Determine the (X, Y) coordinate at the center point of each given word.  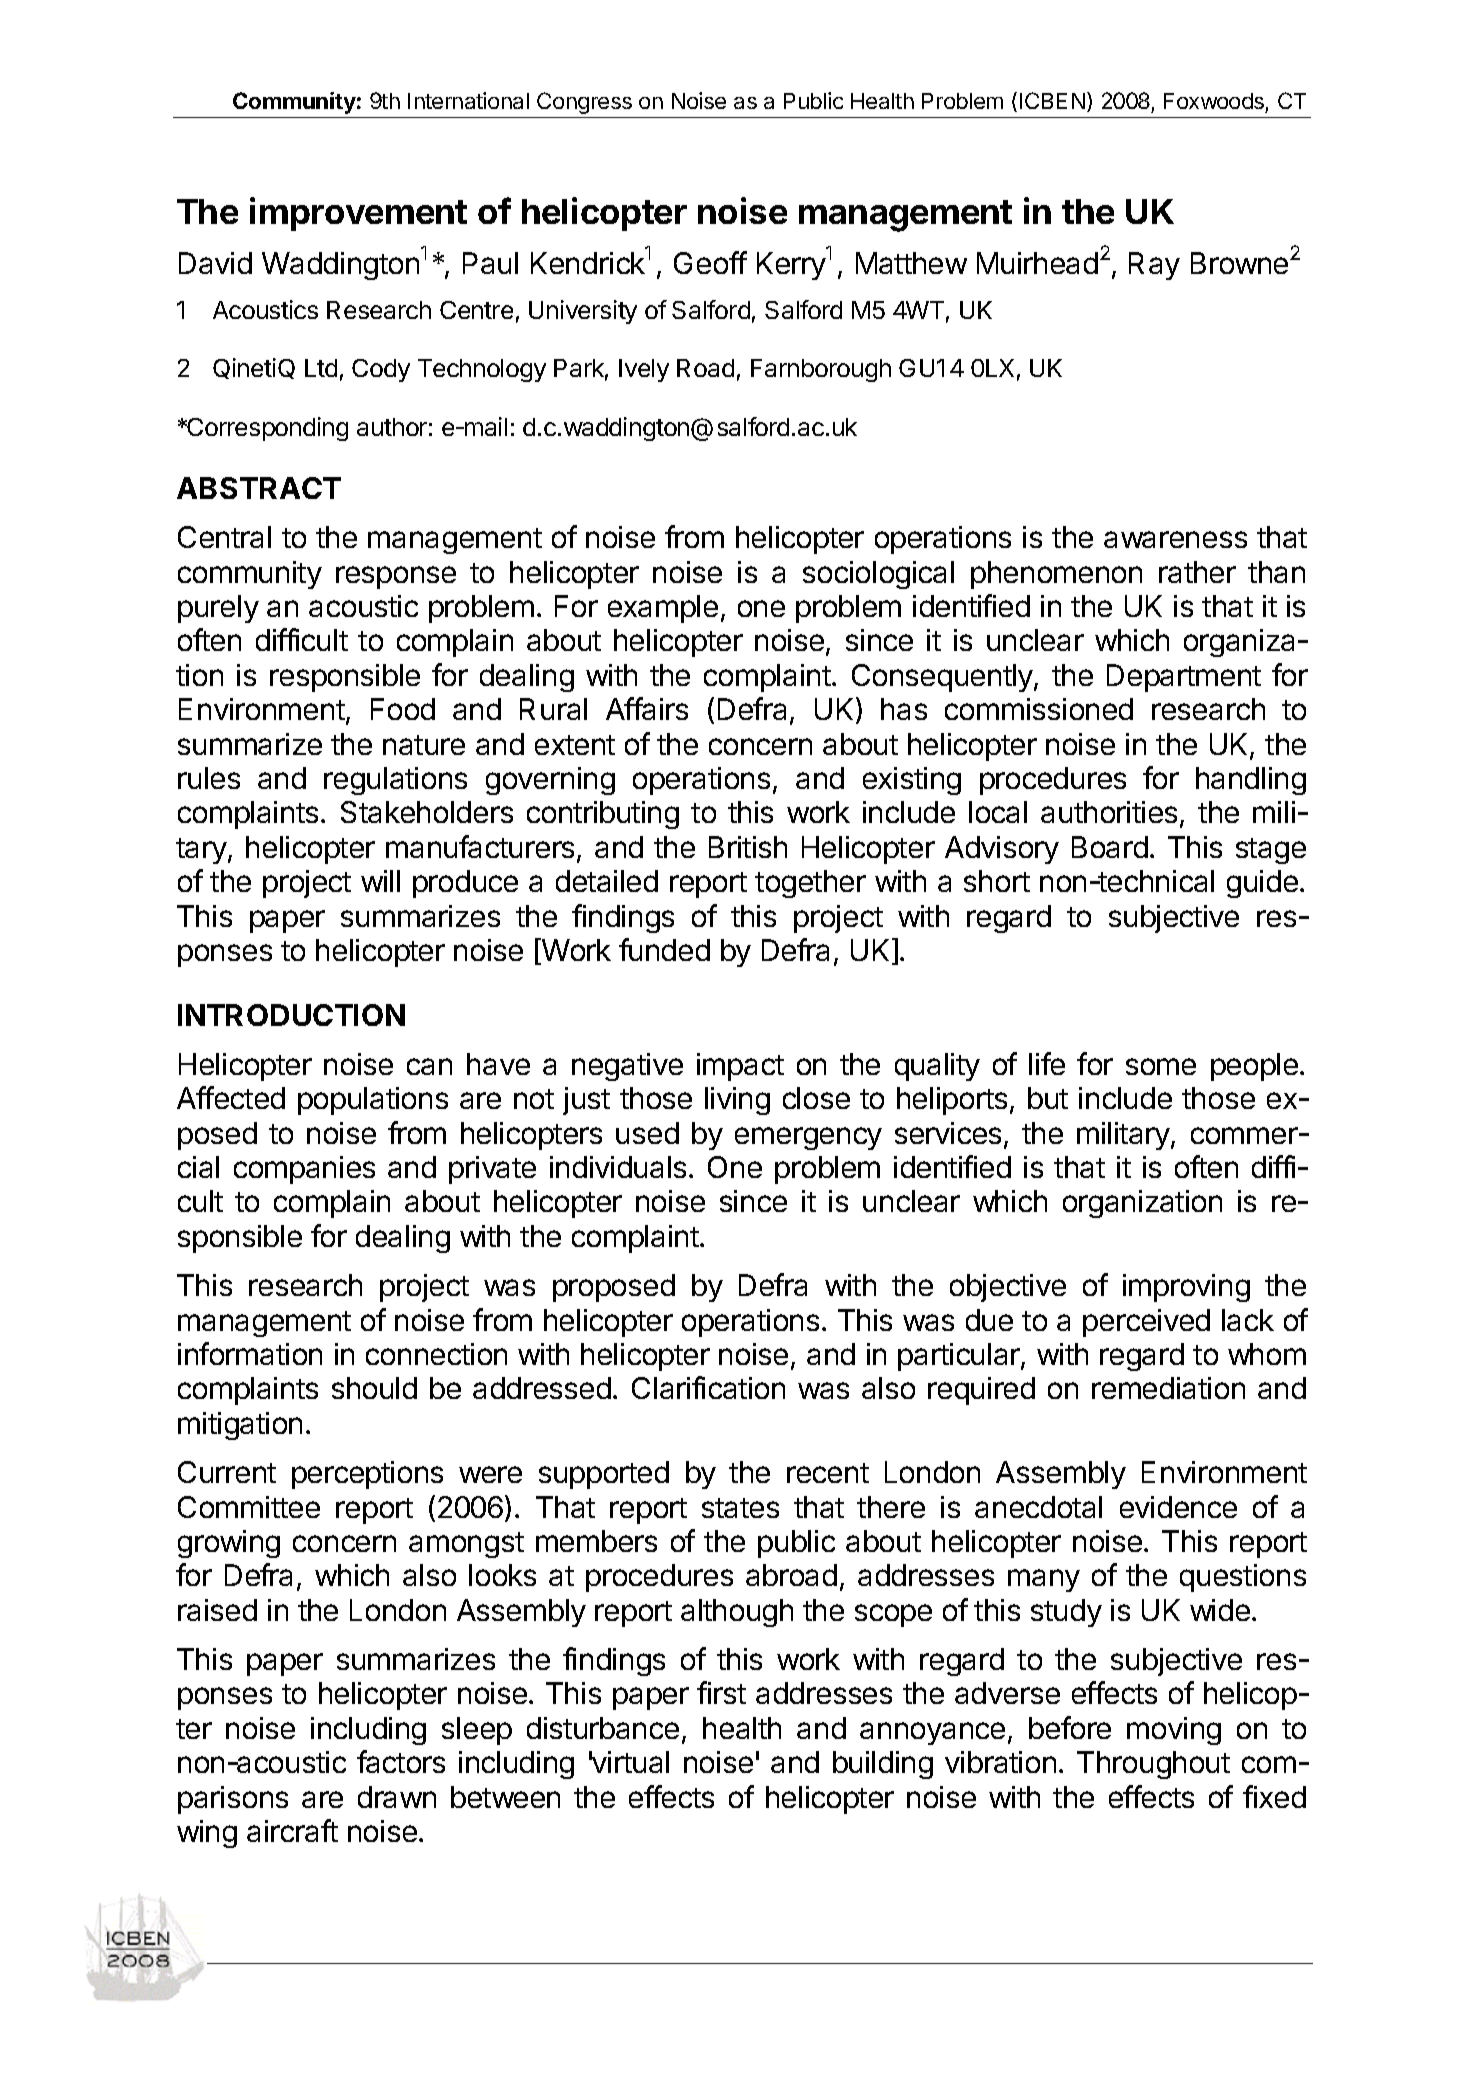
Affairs (647, 708)
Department (1184, 678)
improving (1186, 1288)
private (492, 1170)
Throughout (1153, 1765)
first (721, 1692)
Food (403, 709)
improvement (358, 214)
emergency (808, 1138)
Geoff (710, 262)
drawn (397, 1797)
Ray (1154, 266)
